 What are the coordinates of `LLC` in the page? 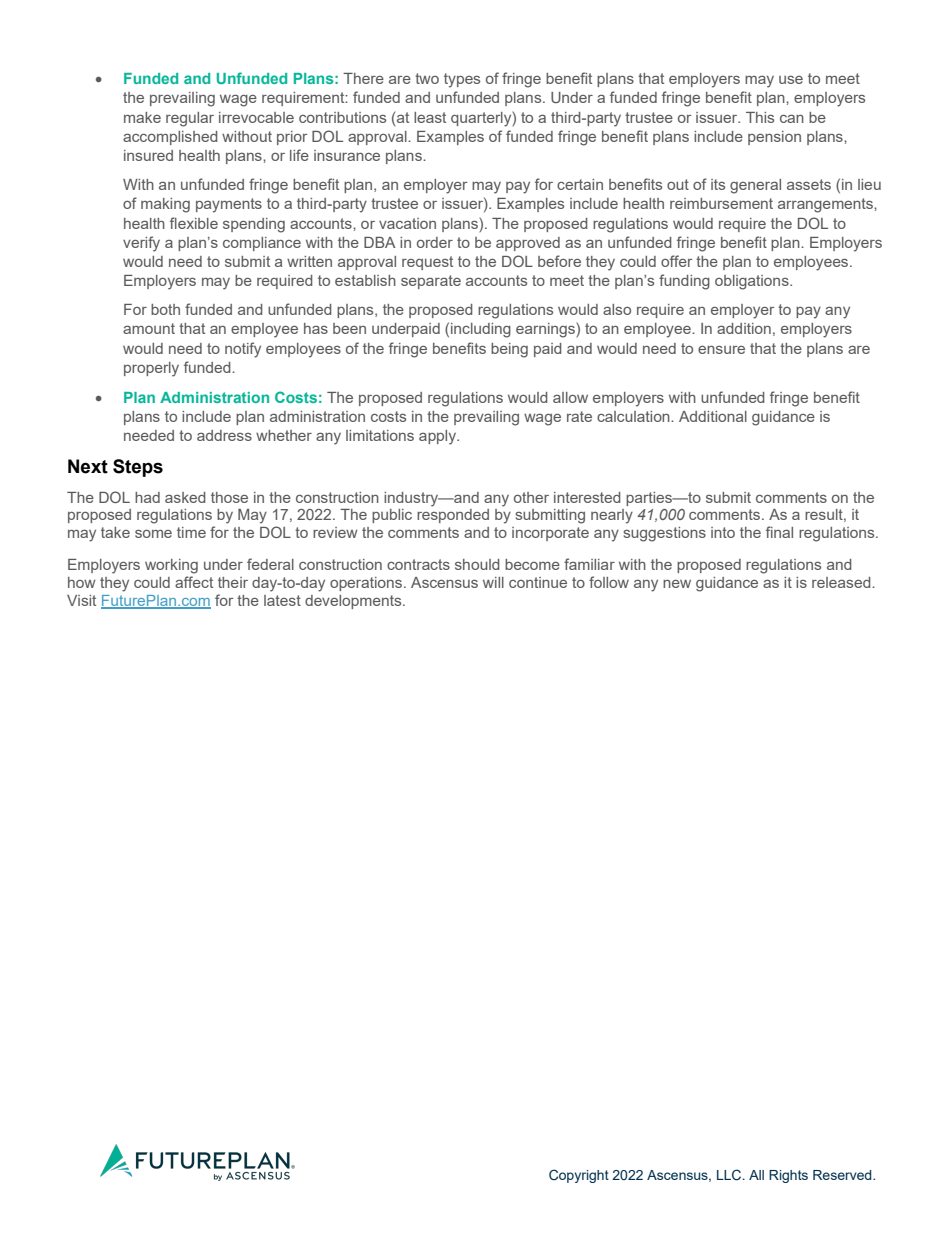 It's located at (730, 1174).
